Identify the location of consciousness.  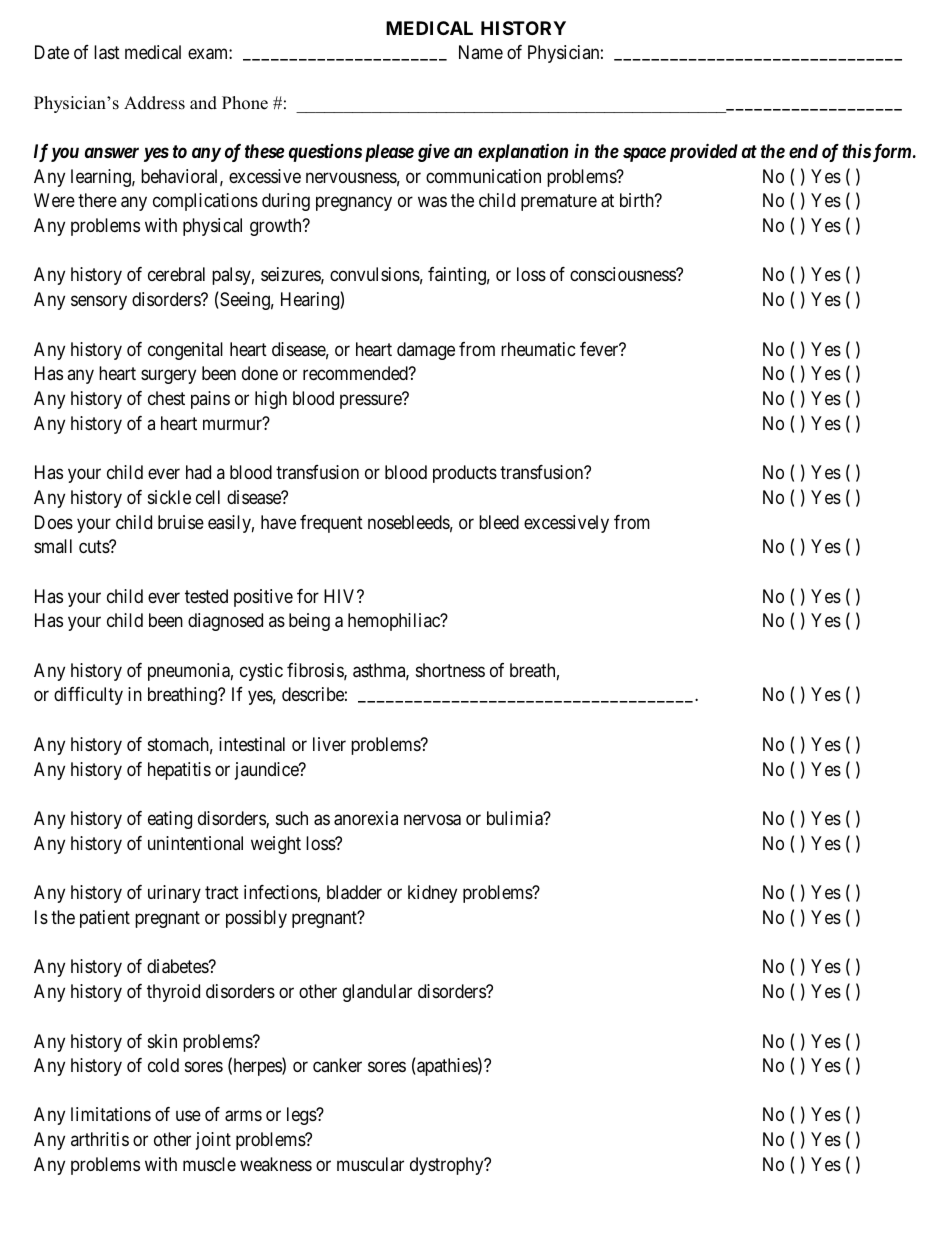
(623, 274).
